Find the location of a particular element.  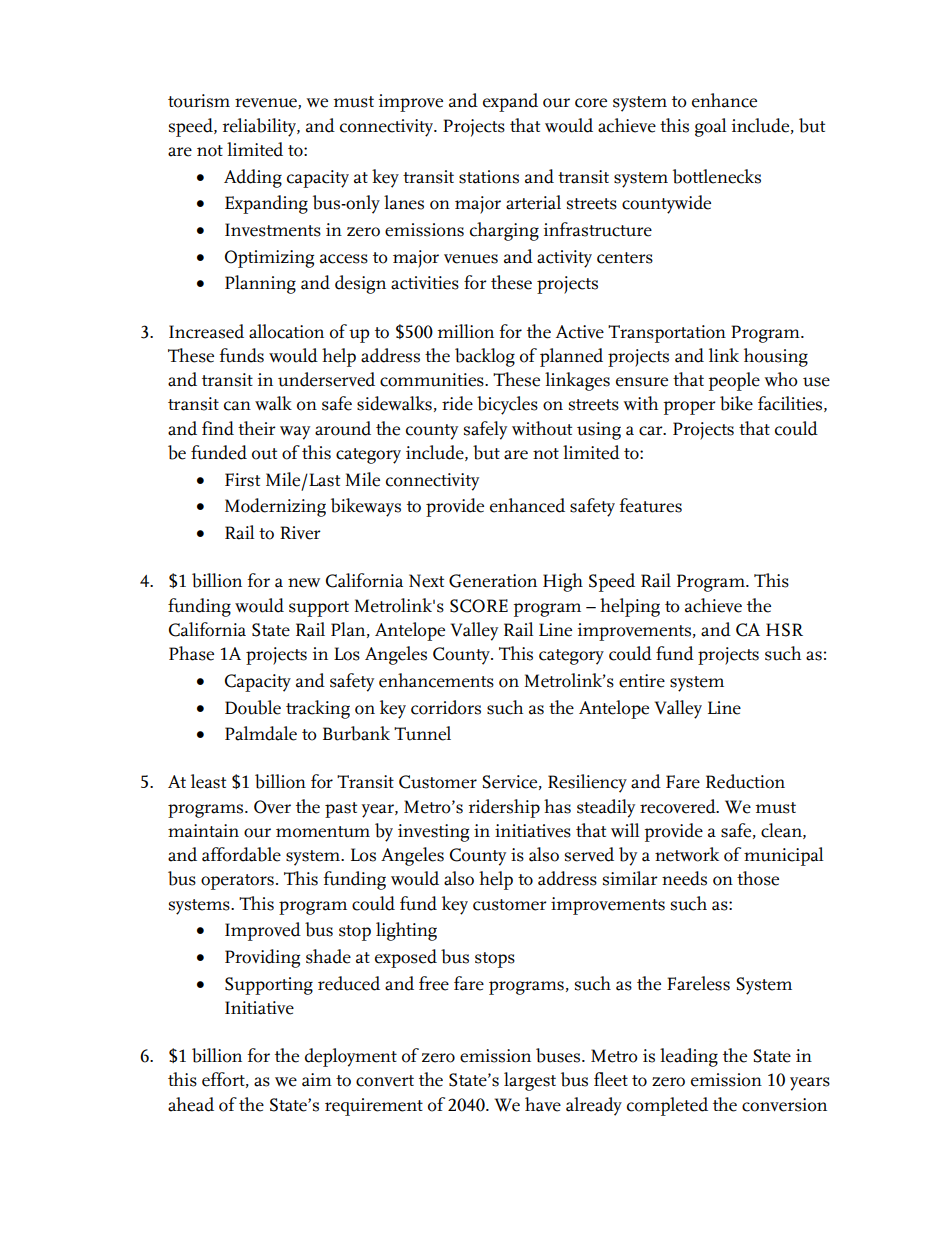

leading is located at coordinates (689, 1057).
